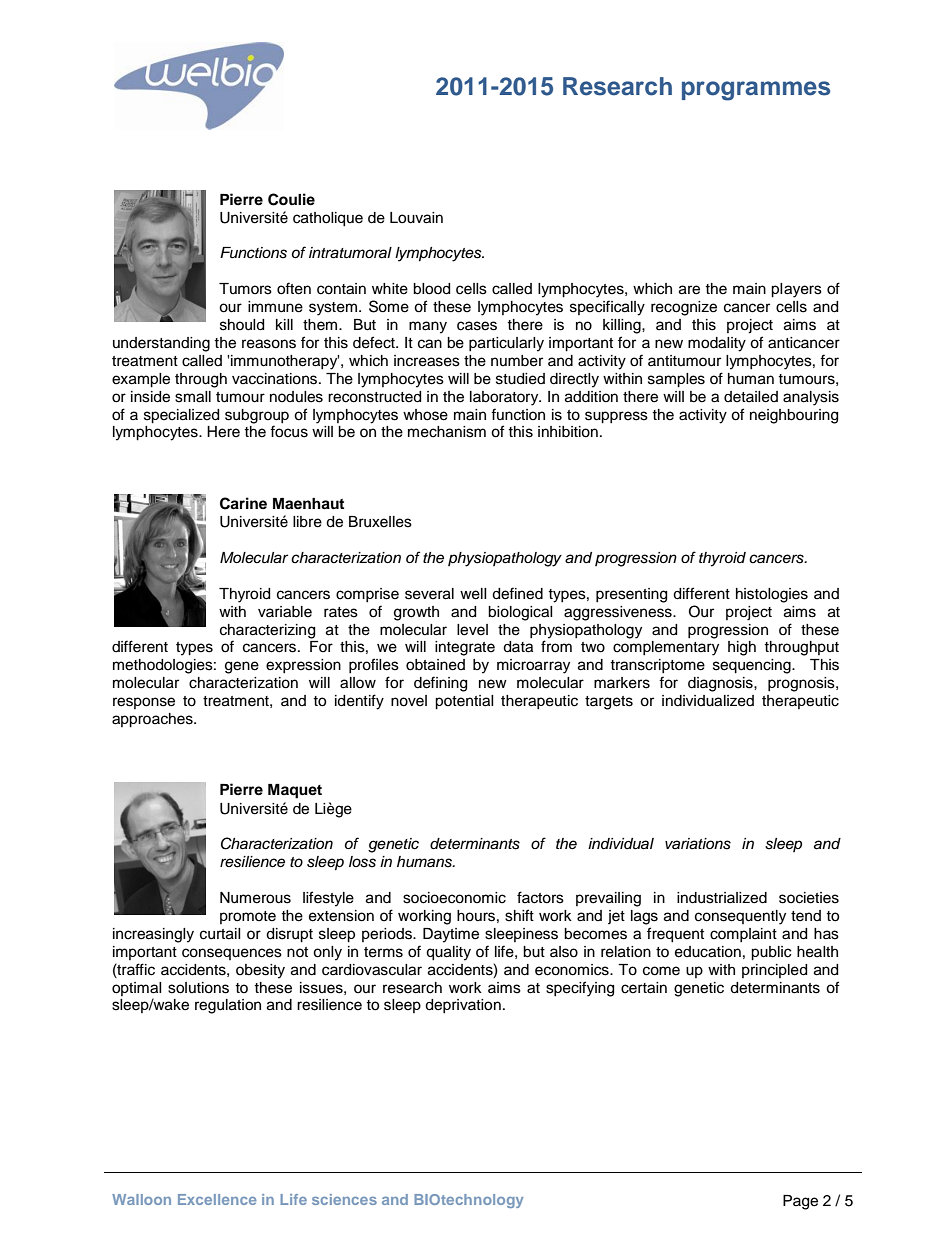 This screenshot has height=1233, width=952. Describe the element at coordinates (698, 844) in the screenshot. I see `variations` at that location.
